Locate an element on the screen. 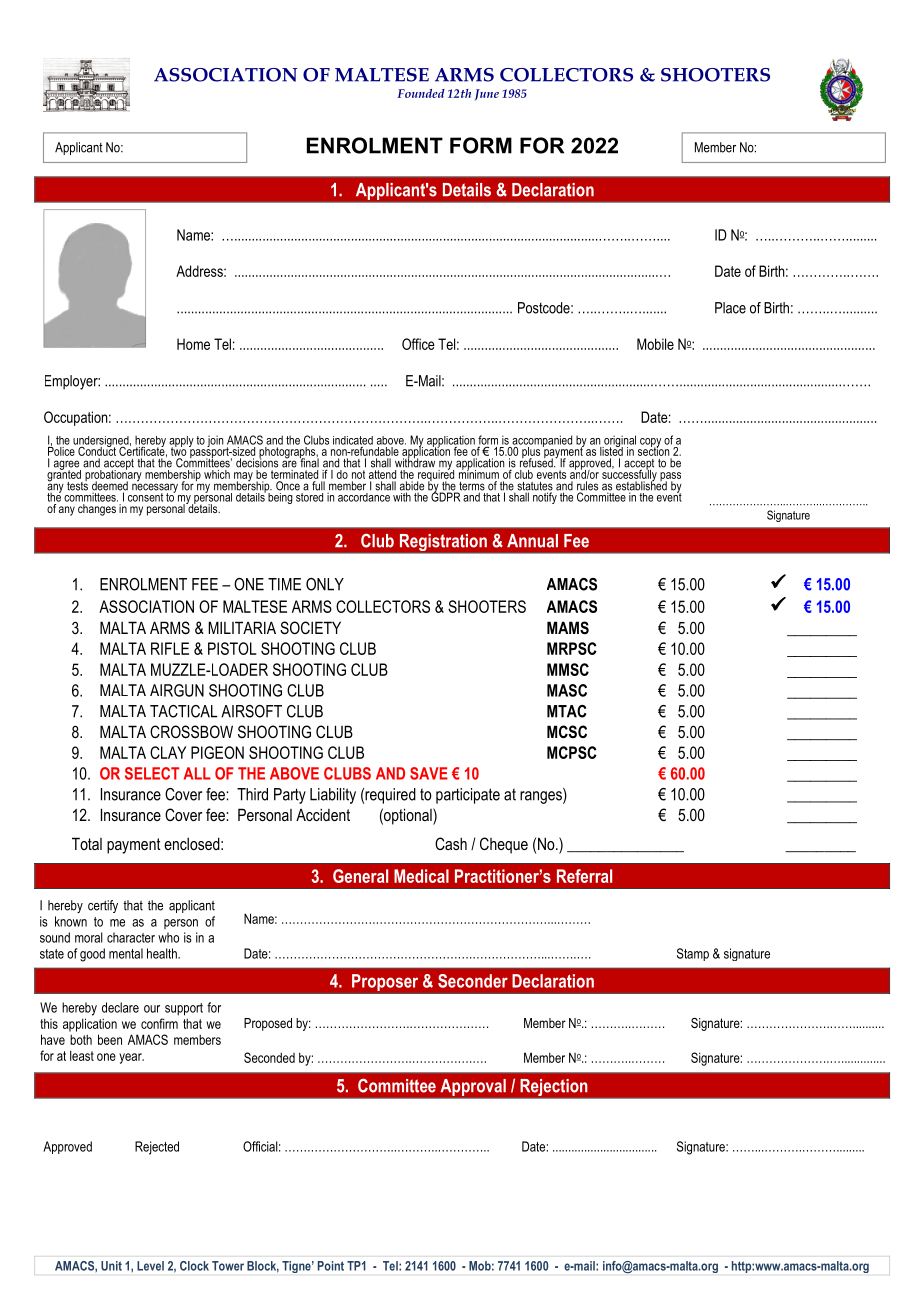 The width and height of the screenshot is (924, 1308). RIFLE is located at coordinates (170, 648).
